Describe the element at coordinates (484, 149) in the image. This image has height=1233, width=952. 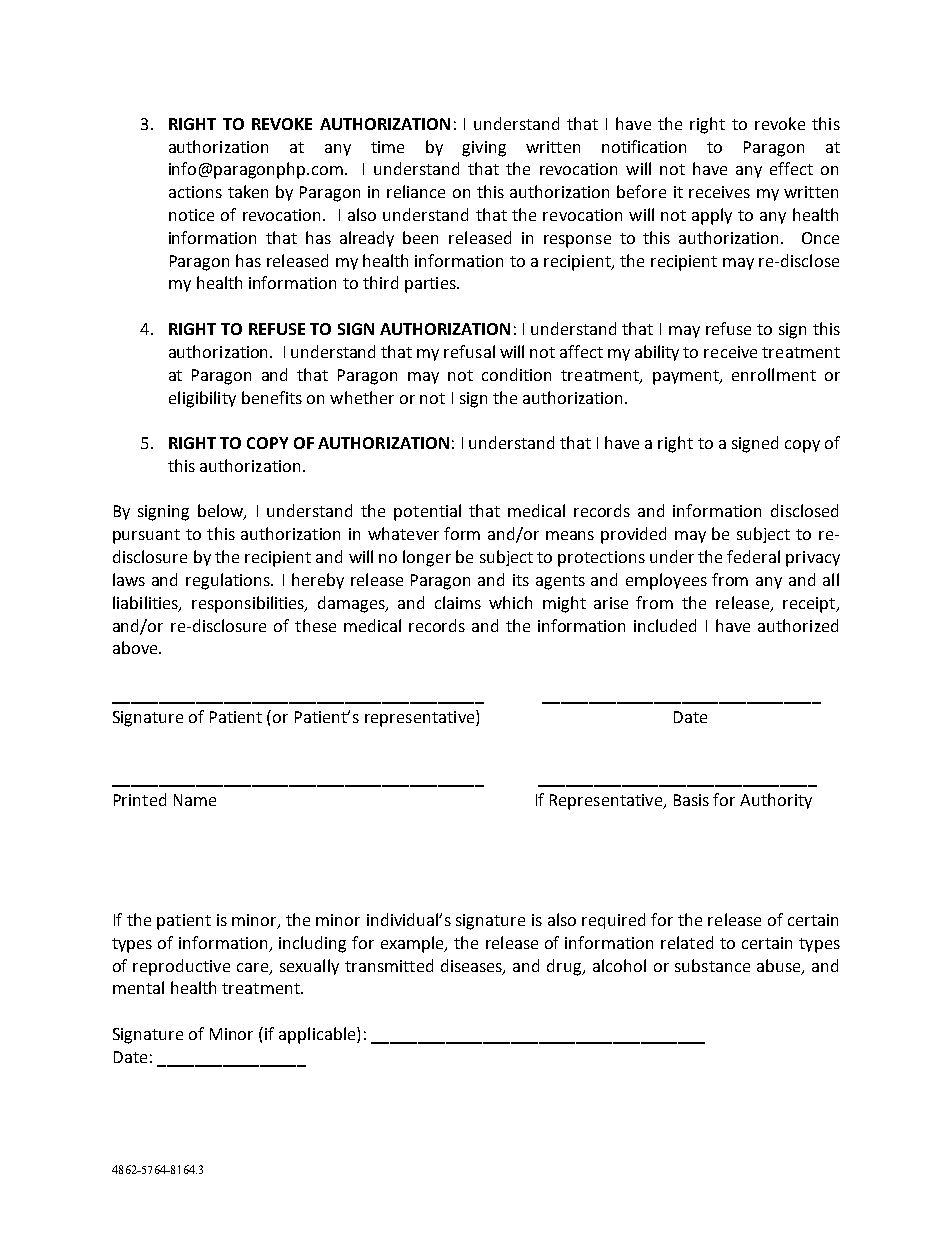
I see `giving` at that location.
